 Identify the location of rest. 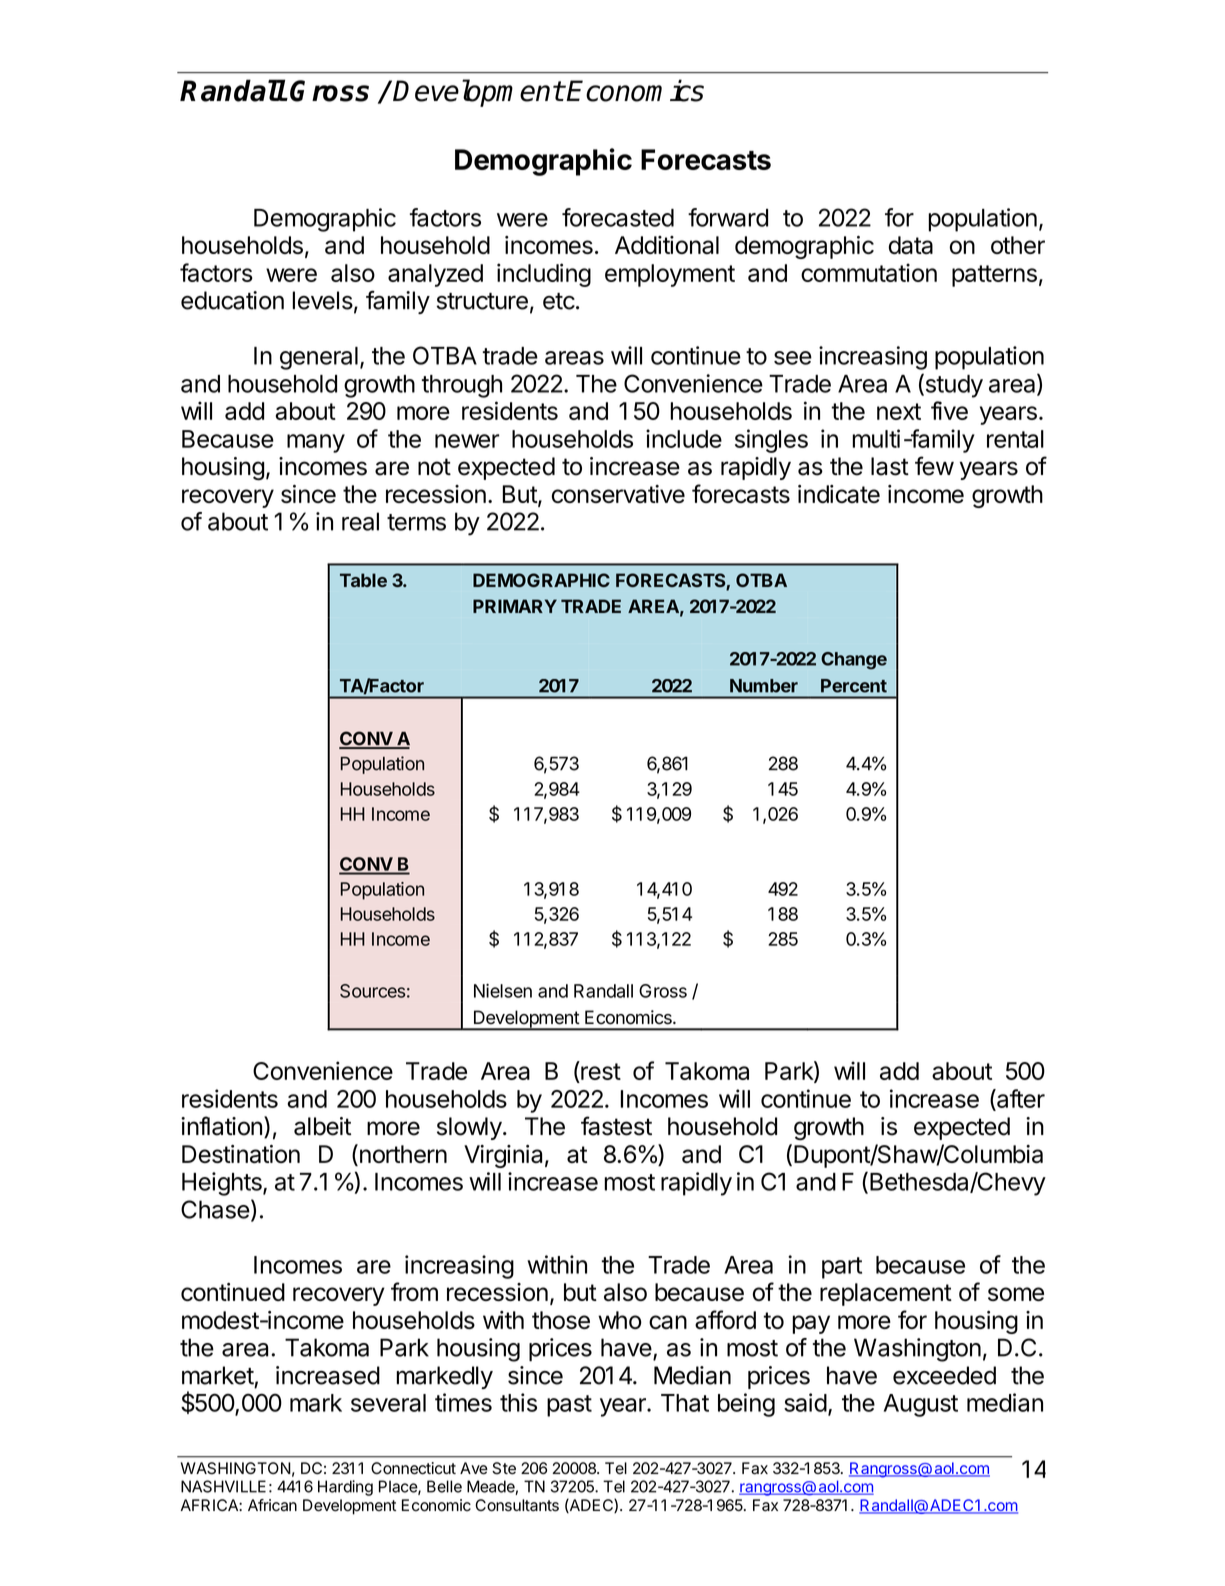
(600, 1072).
